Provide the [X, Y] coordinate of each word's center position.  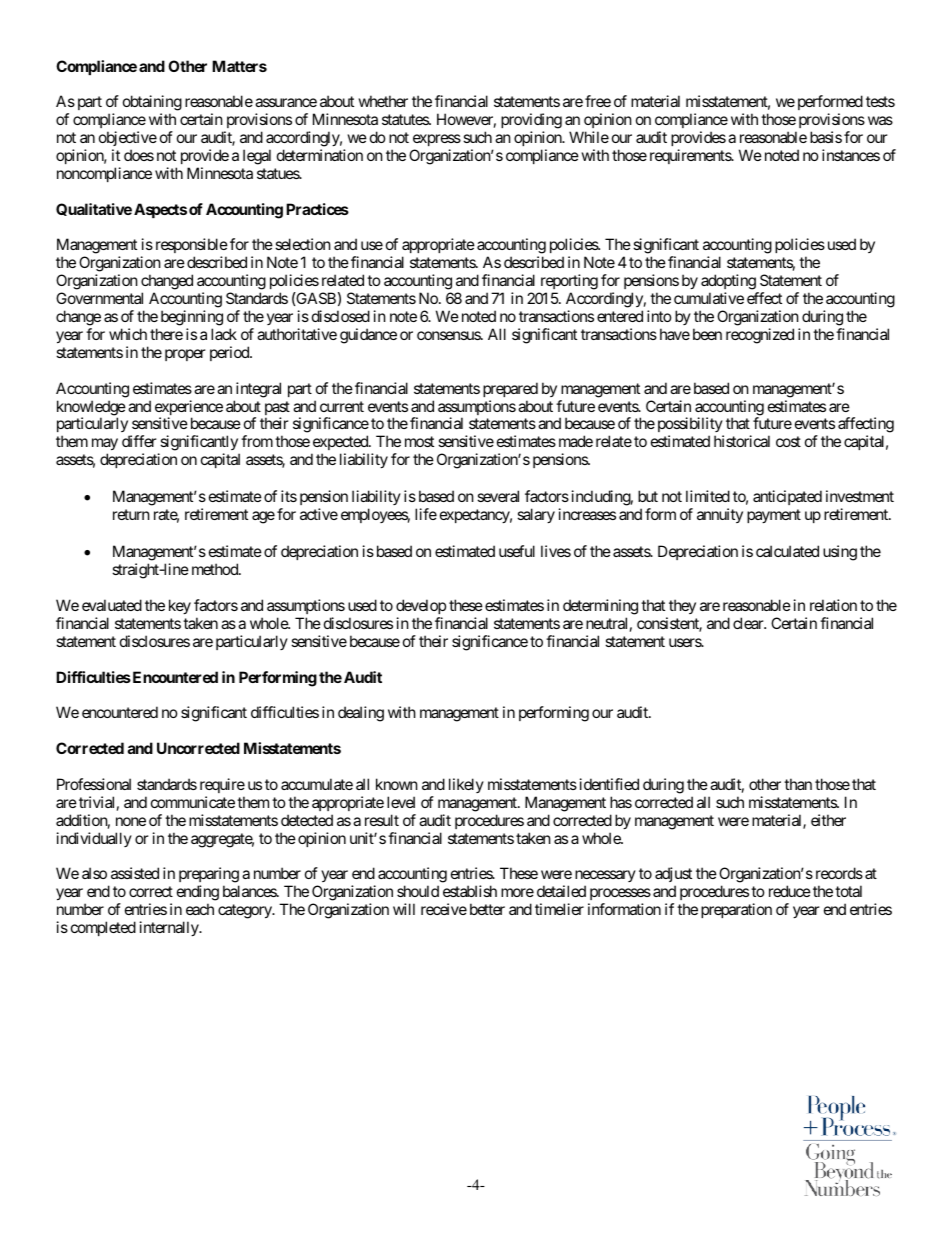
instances [851, 155]
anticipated [787, 497]
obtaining [152, 103]
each [200, 909]
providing [531, 121]
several [498, 496]
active [319, 514]
